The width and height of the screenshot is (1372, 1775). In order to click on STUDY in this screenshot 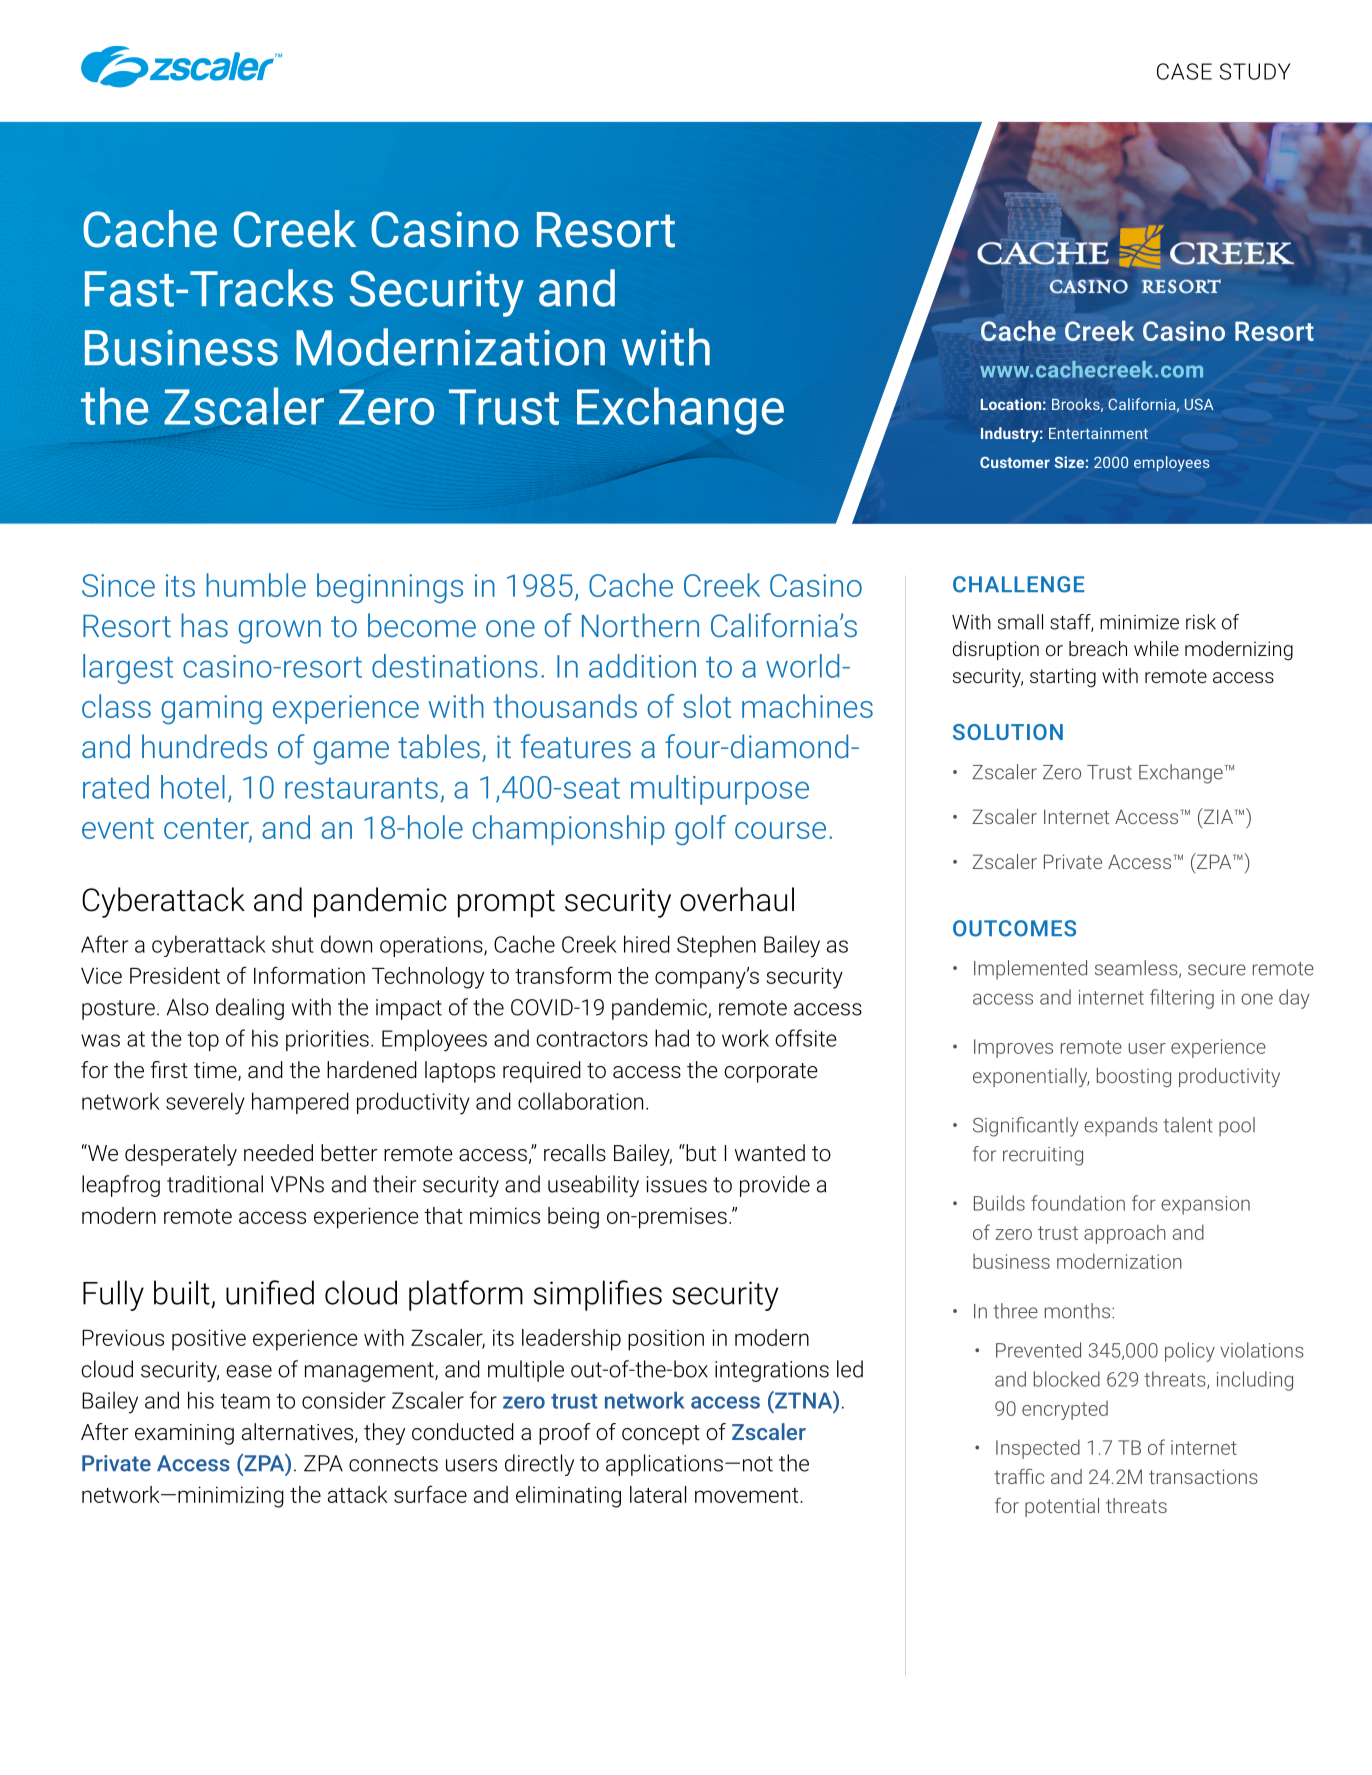, I will do `click(1255, 71)`.
